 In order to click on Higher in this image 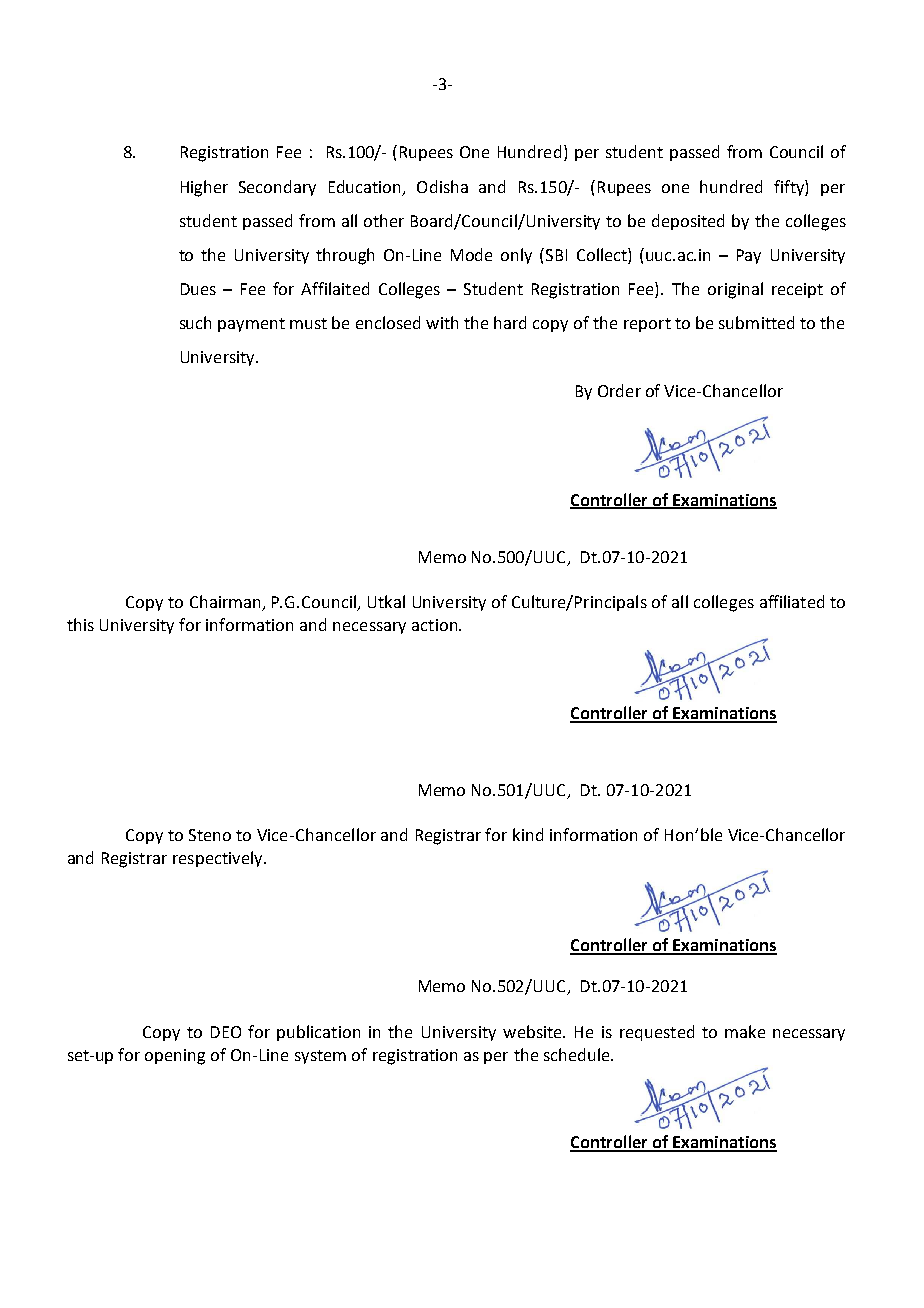, I will do `click(204, 188)`.
